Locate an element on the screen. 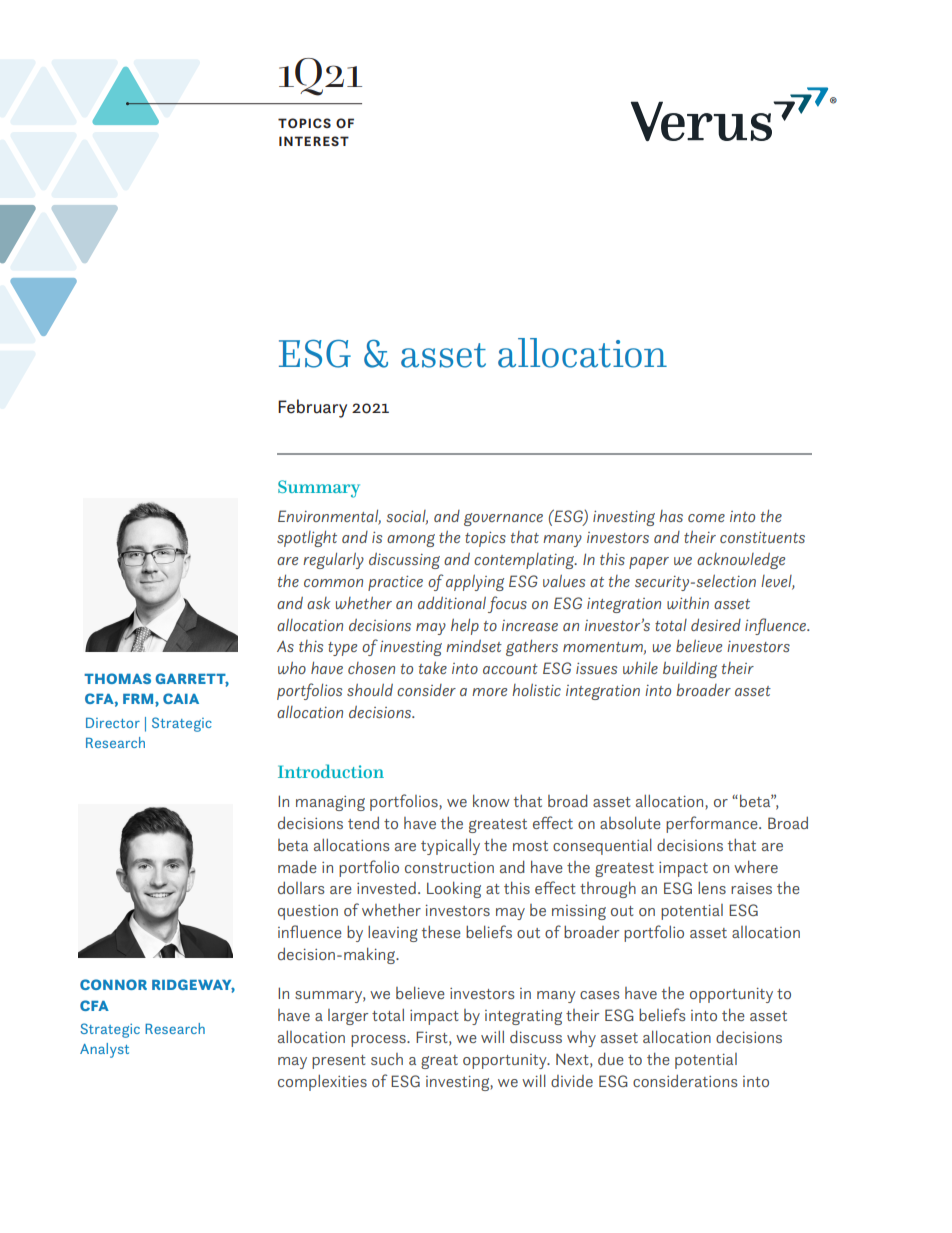  lens is located at coordinates (712, 888).
